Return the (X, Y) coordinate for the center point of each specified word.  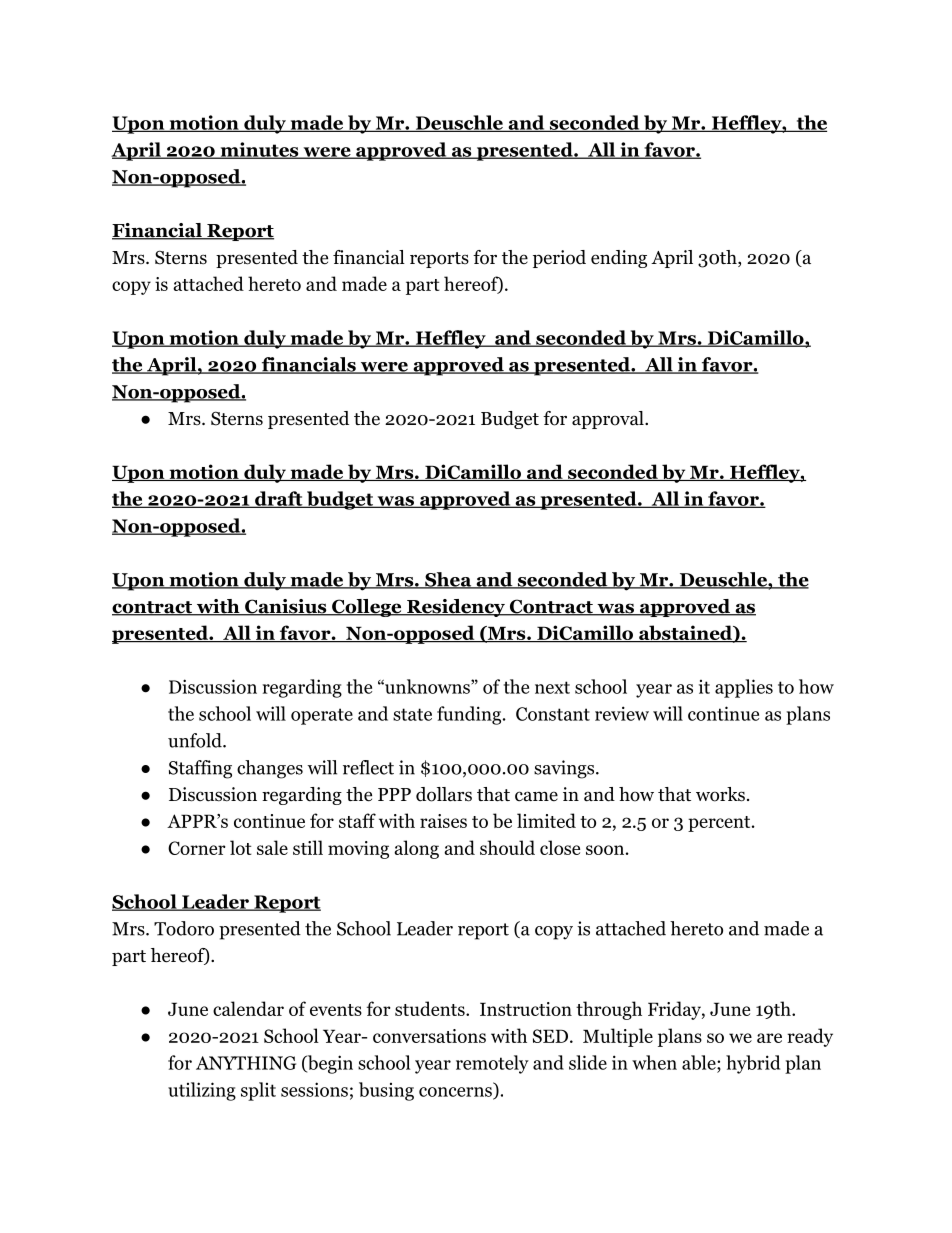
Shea (447, 580)
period (559, 259)
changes (270, 769)
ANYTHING (246, 1063)
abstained (685, 634)
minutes (259, 150)
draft (279, 499)
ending (619, 259)
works (720, 794)
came (536, 796)
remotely (492, 1064)
